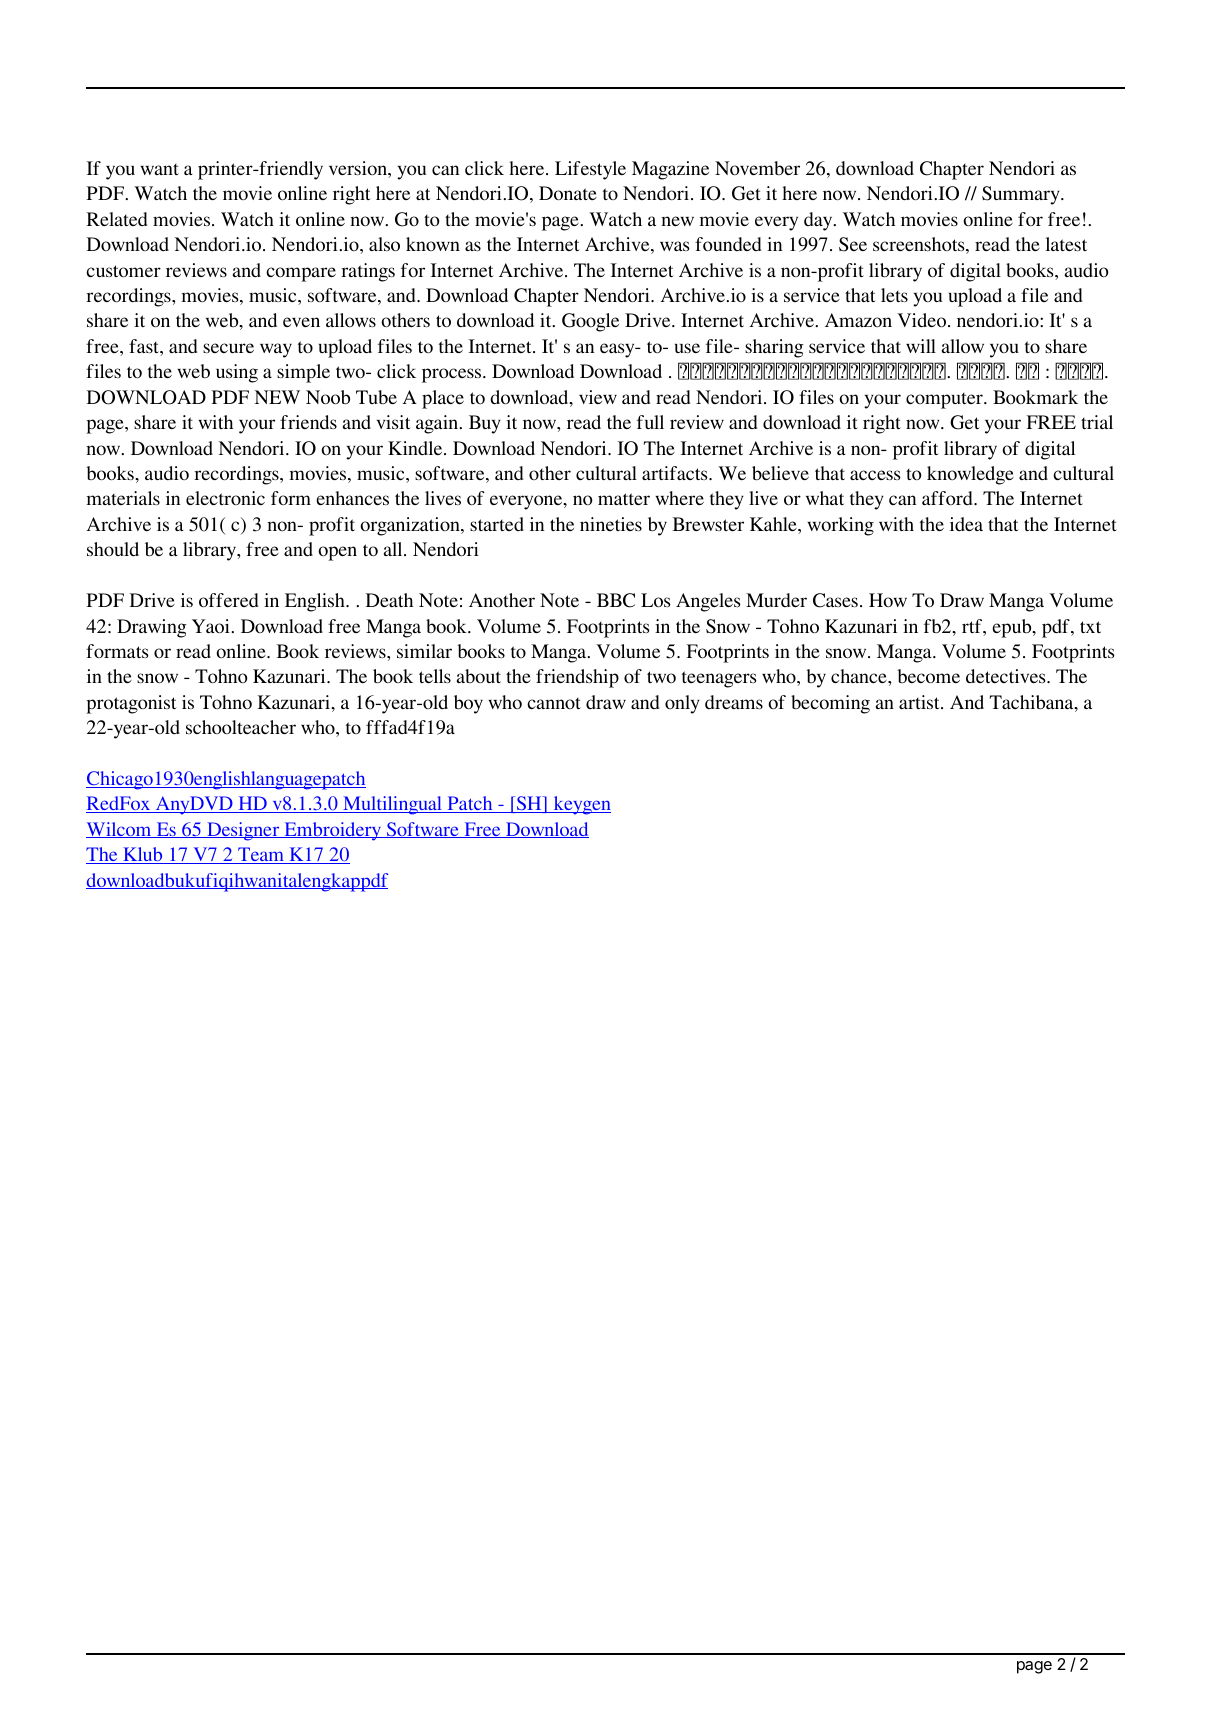 Image resolution: width=1211 pixels, height=1712 pixels. What do you see at coordinates (243, 831) in the screenshot?
I see `Designer` at bounding box center [243, 831].
